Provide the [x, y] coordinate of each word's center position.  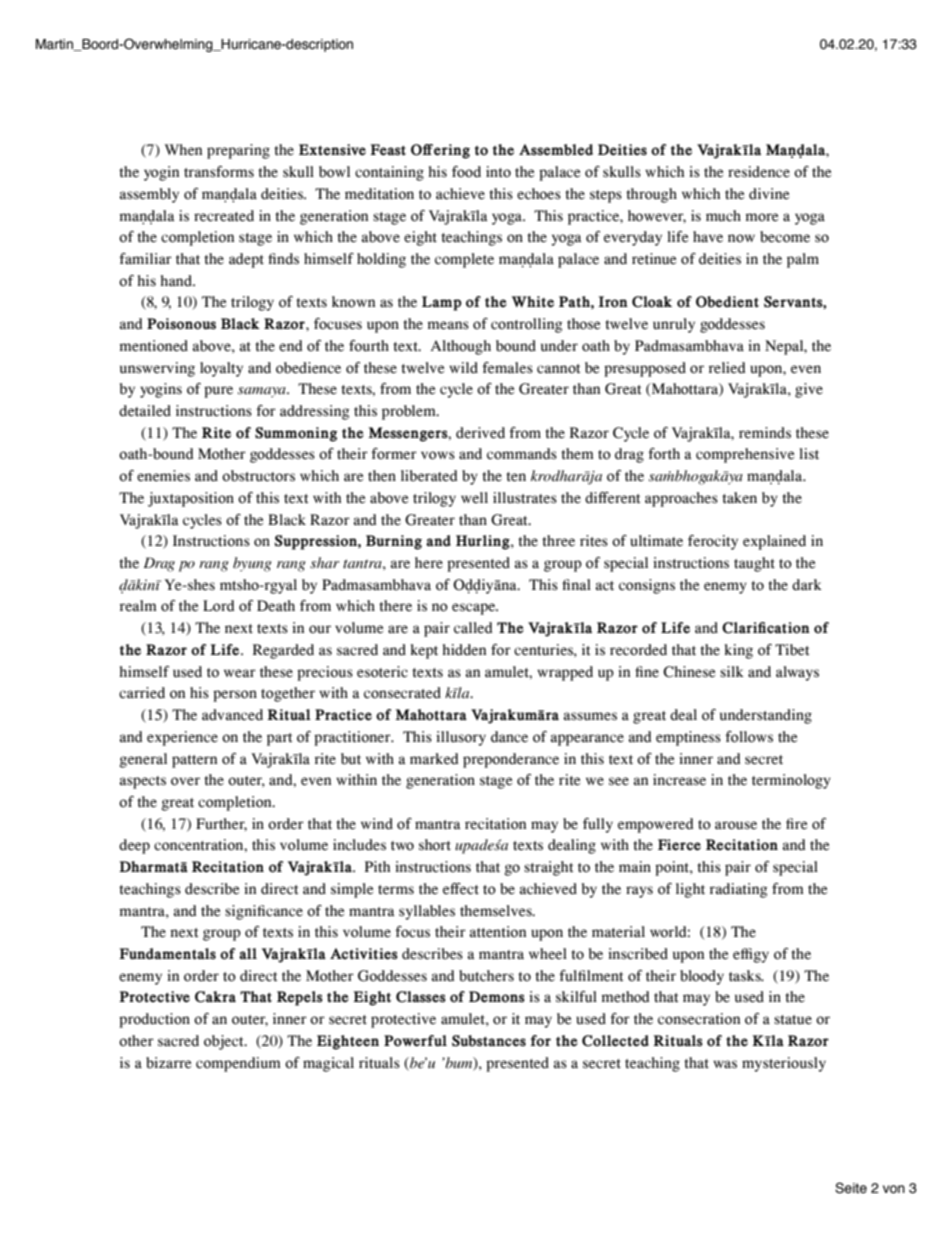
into [498, 172]
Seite [851, 1188]
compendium [238, 1064]
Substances [489, 1041]
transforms [219, 172]
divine [769, 194]
